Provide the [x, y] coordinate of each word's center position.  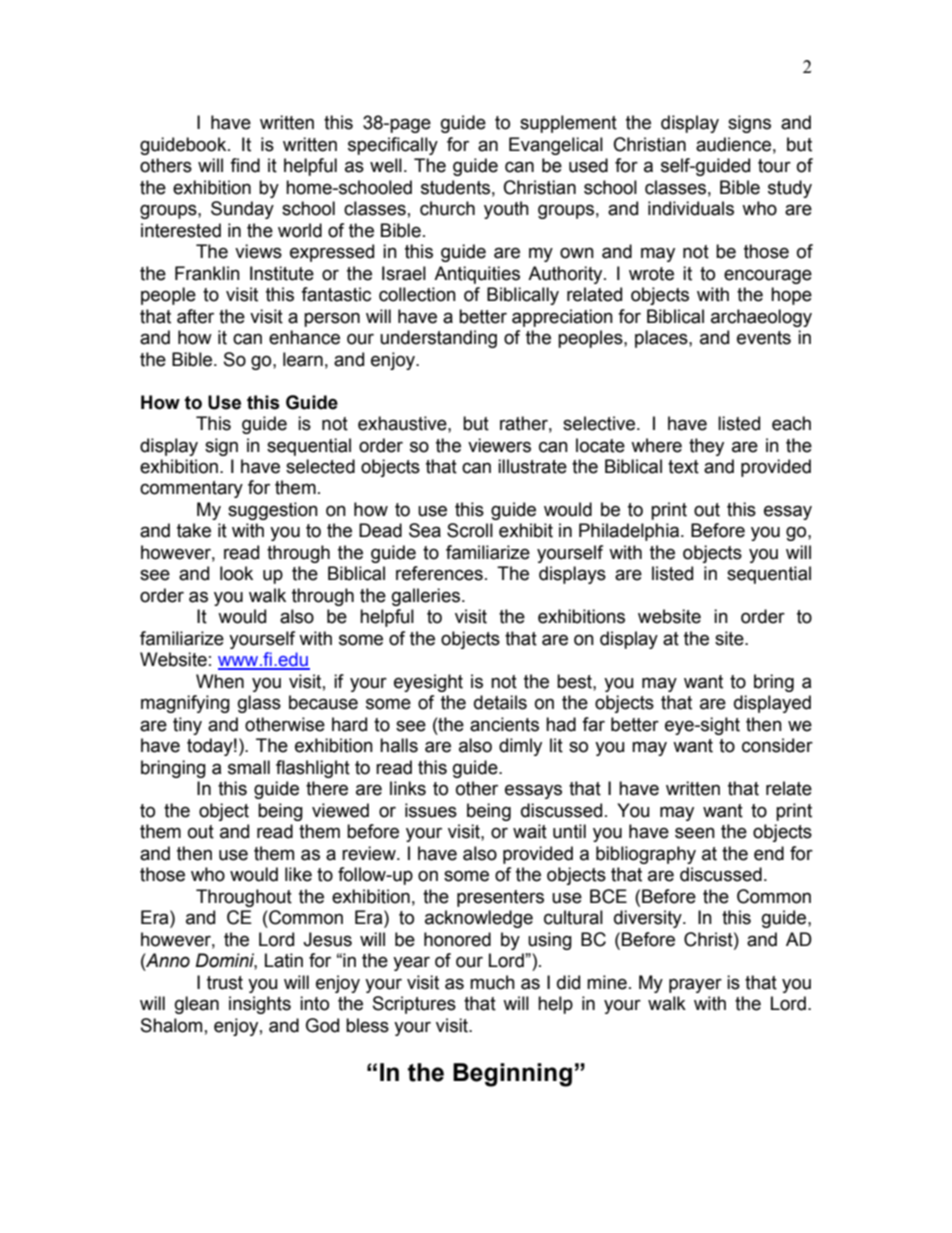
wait [530, 831]
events [764, 338]
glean [197, 1005]
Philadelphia [630, 532]
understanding [438, 339]
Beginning [512, 1075]
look [236, 573]
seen [695, 833]
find [245, 165]
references [439, 573]
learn [303, 359]
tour [774, 166]
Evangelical [556, 146]
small [249, 767]
